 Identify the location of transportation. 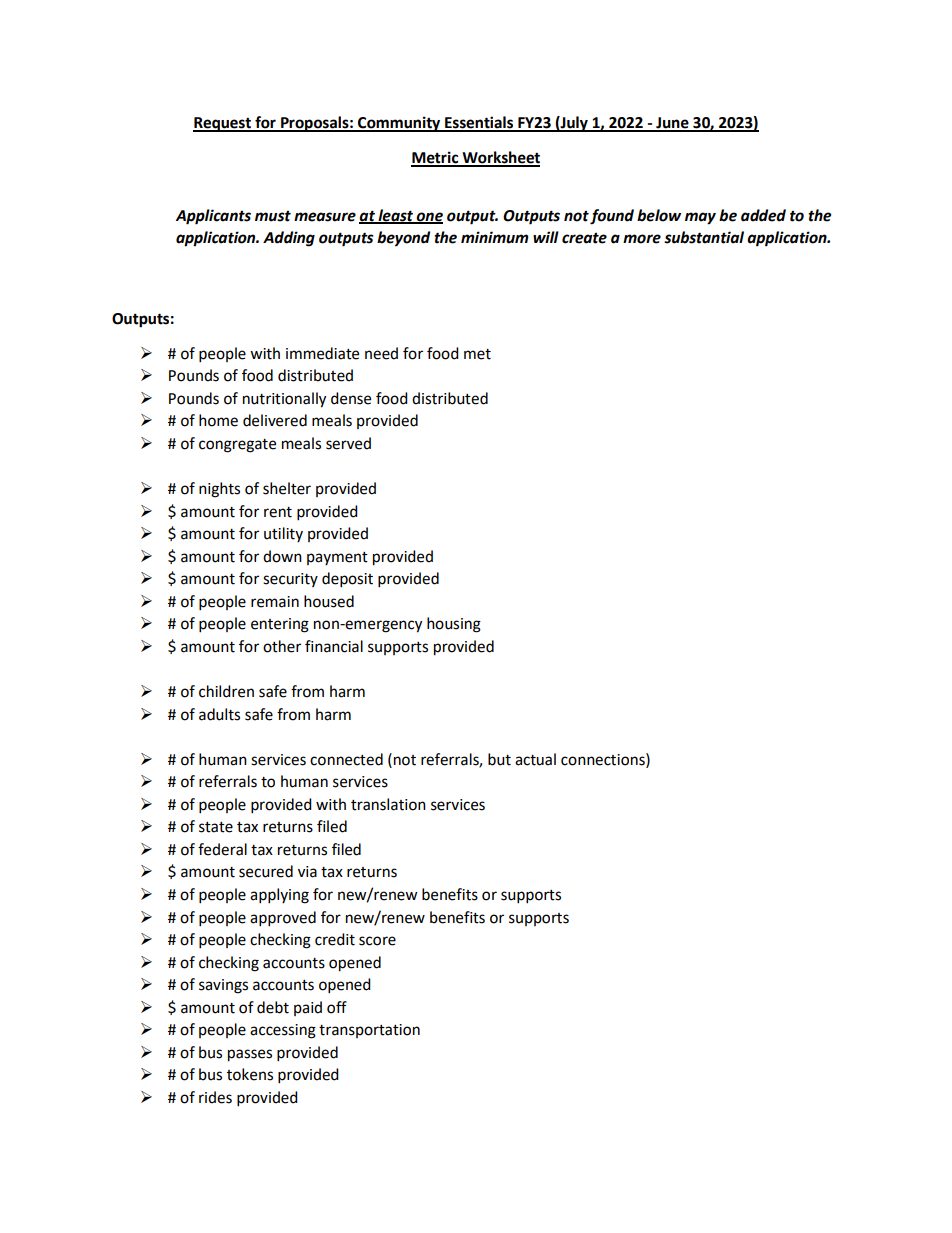
(369, 1031).
